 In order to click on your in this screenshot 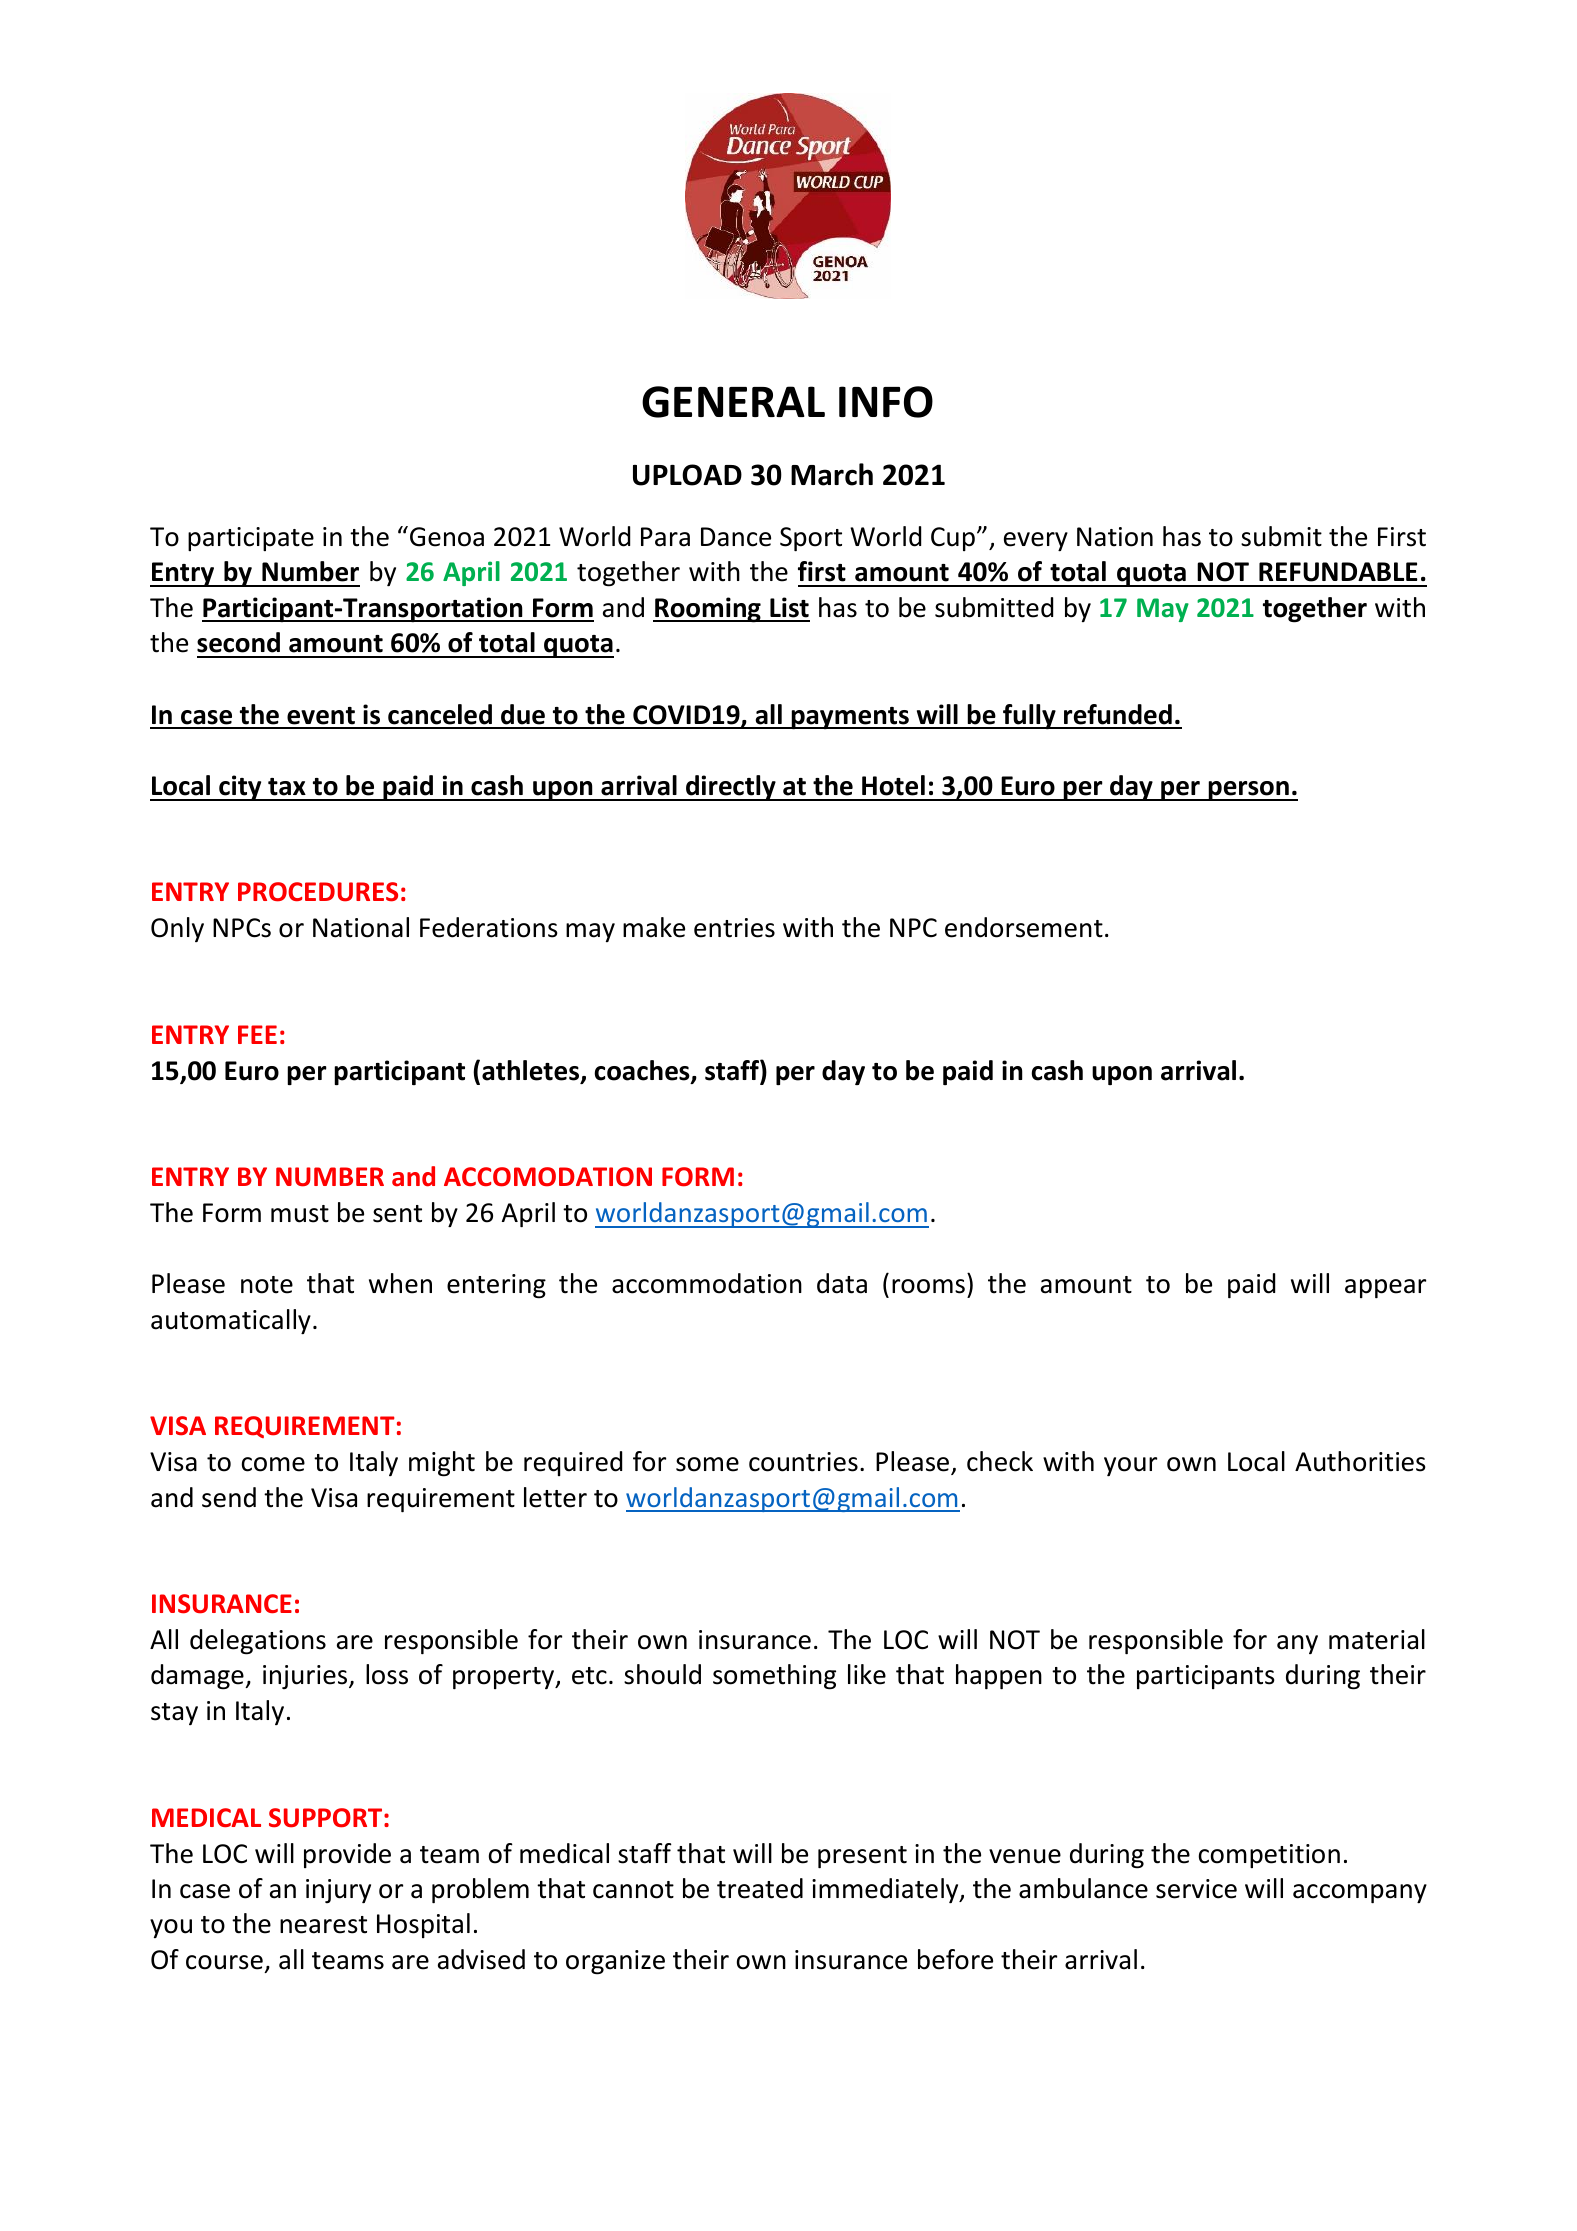, I will do `click(1130, 1466)`.
